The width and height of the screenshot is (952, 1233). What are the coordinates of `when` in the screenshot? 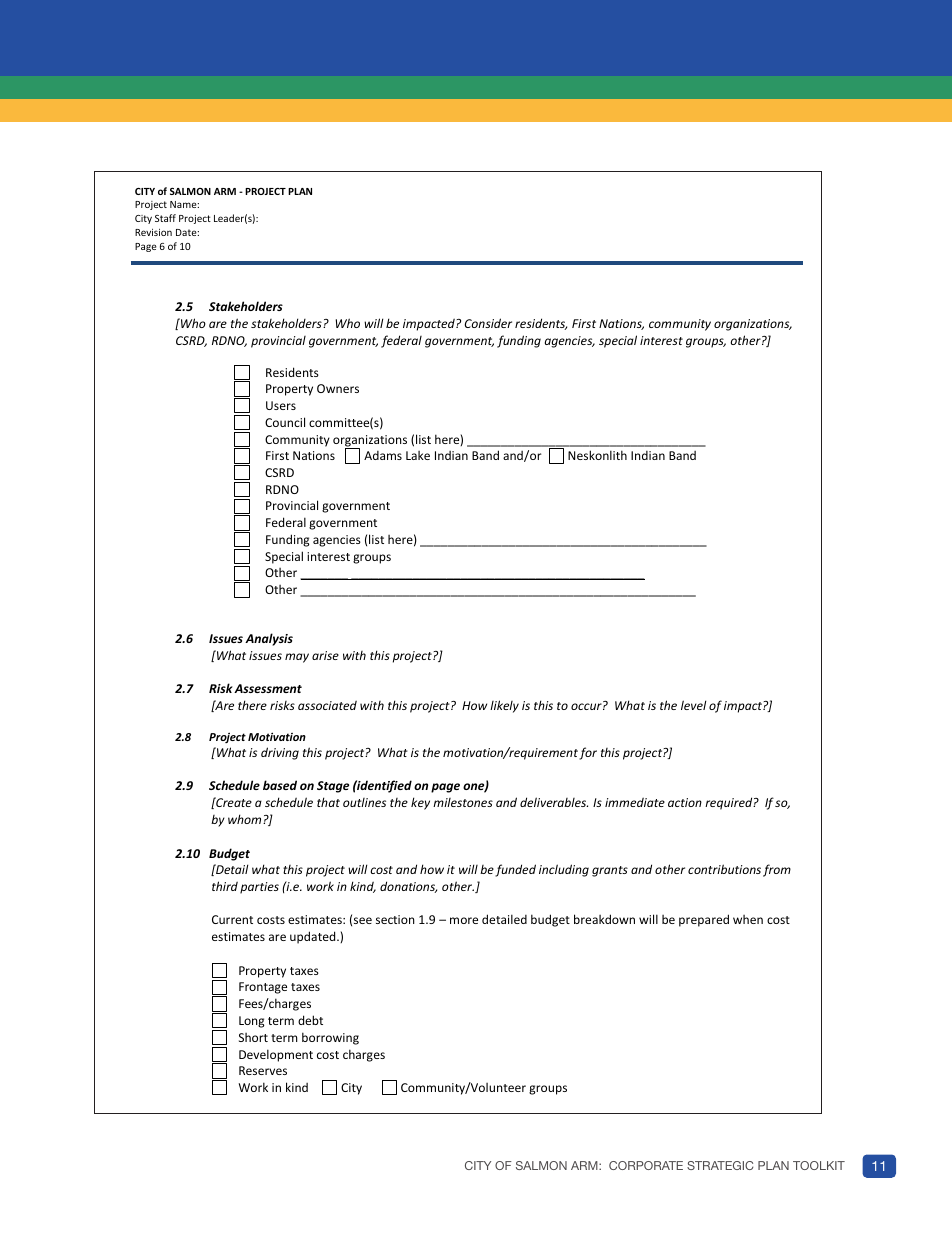 It's located at (748, 919).
